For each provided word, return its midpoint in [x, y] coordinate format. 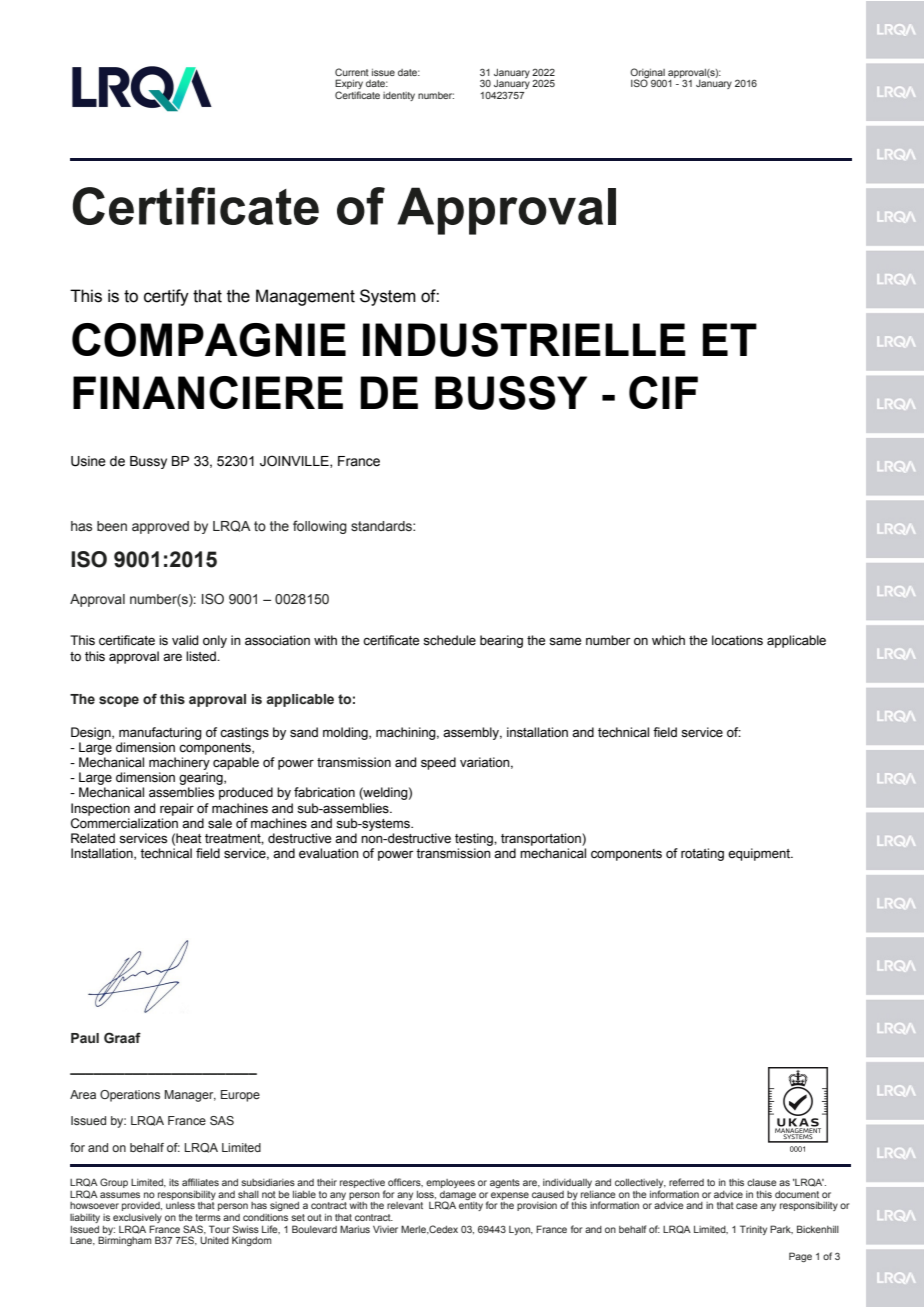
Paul [85, 1038]
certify [166, 297]
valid [185, 640]
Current [352, 72]
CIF [663, 392]
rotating [702, 854]
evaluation [329, 853]
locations [737, 640]
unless [180, 1205]
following [320, 527]
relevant [405, 1205]
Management [305, 297]
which [668, 640]
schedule [449, 640]
